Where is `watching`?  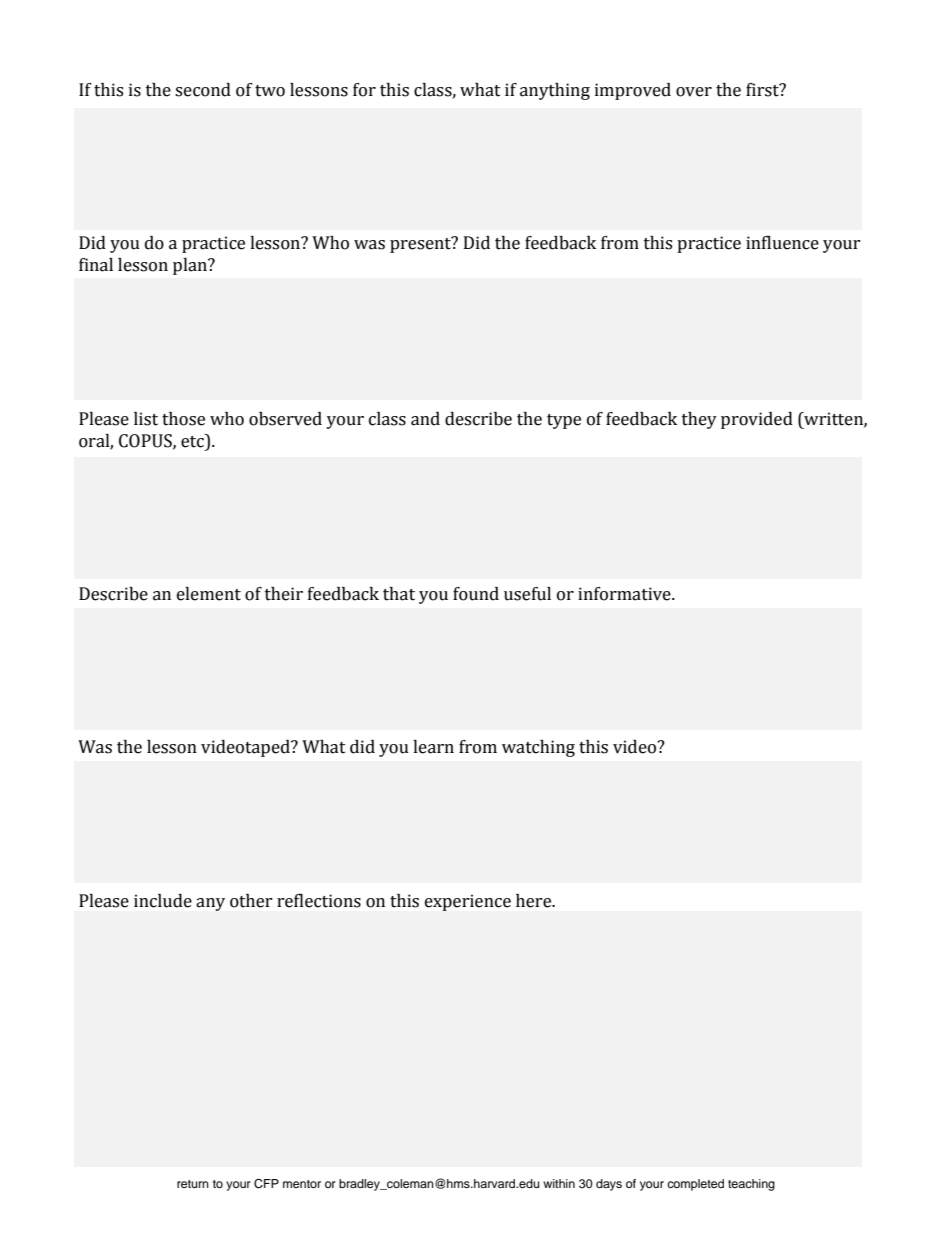
watching is located at coordinates (538, 748).
